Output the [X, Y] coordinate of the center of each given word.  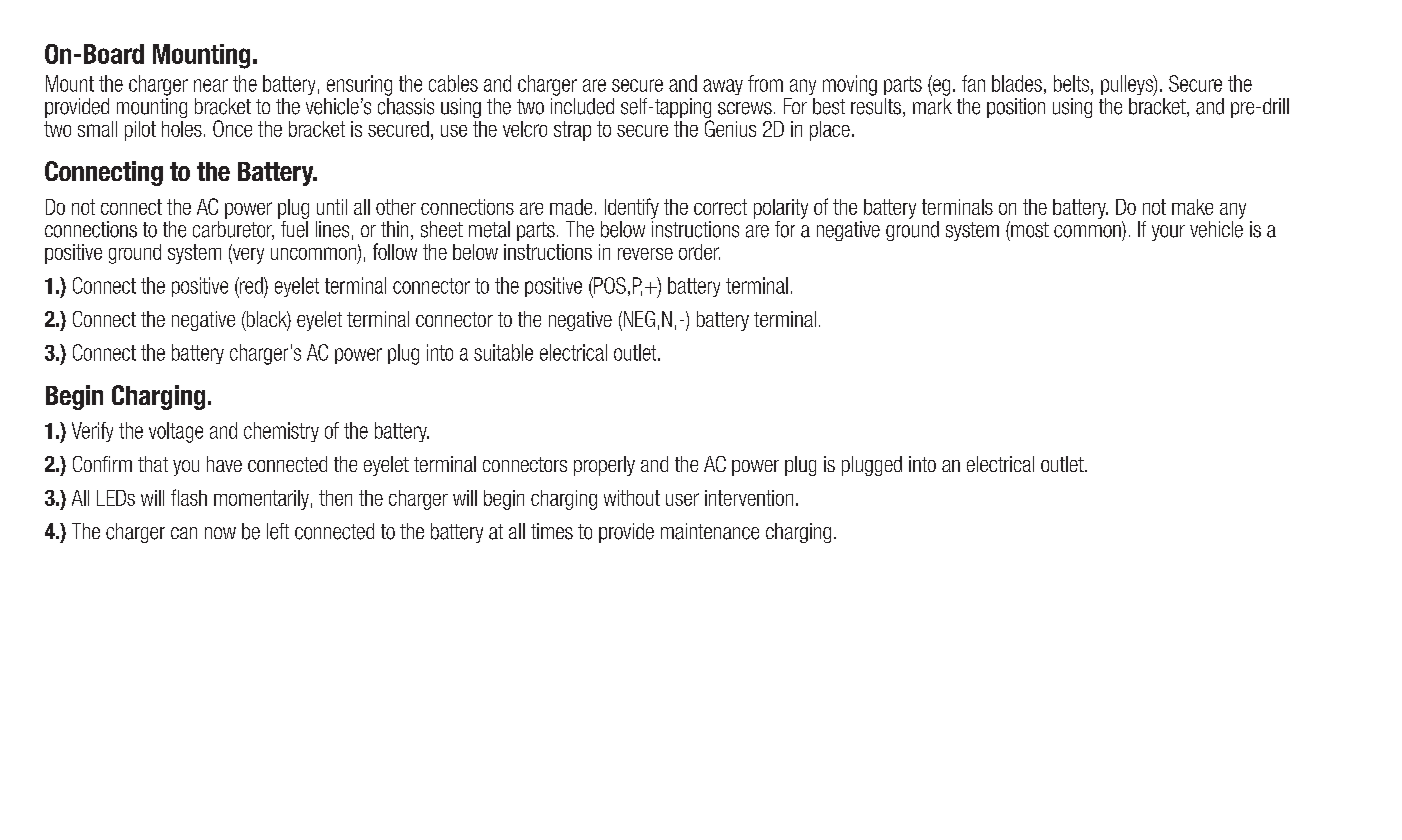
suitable [503, 352]
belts [1071, 83]
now [220, 533]
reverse [645, 254]
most [1029, 229]
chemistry [281, 432]
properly [604, 466]
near [211, 85]
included [582, 106]
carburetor [233, 230]
